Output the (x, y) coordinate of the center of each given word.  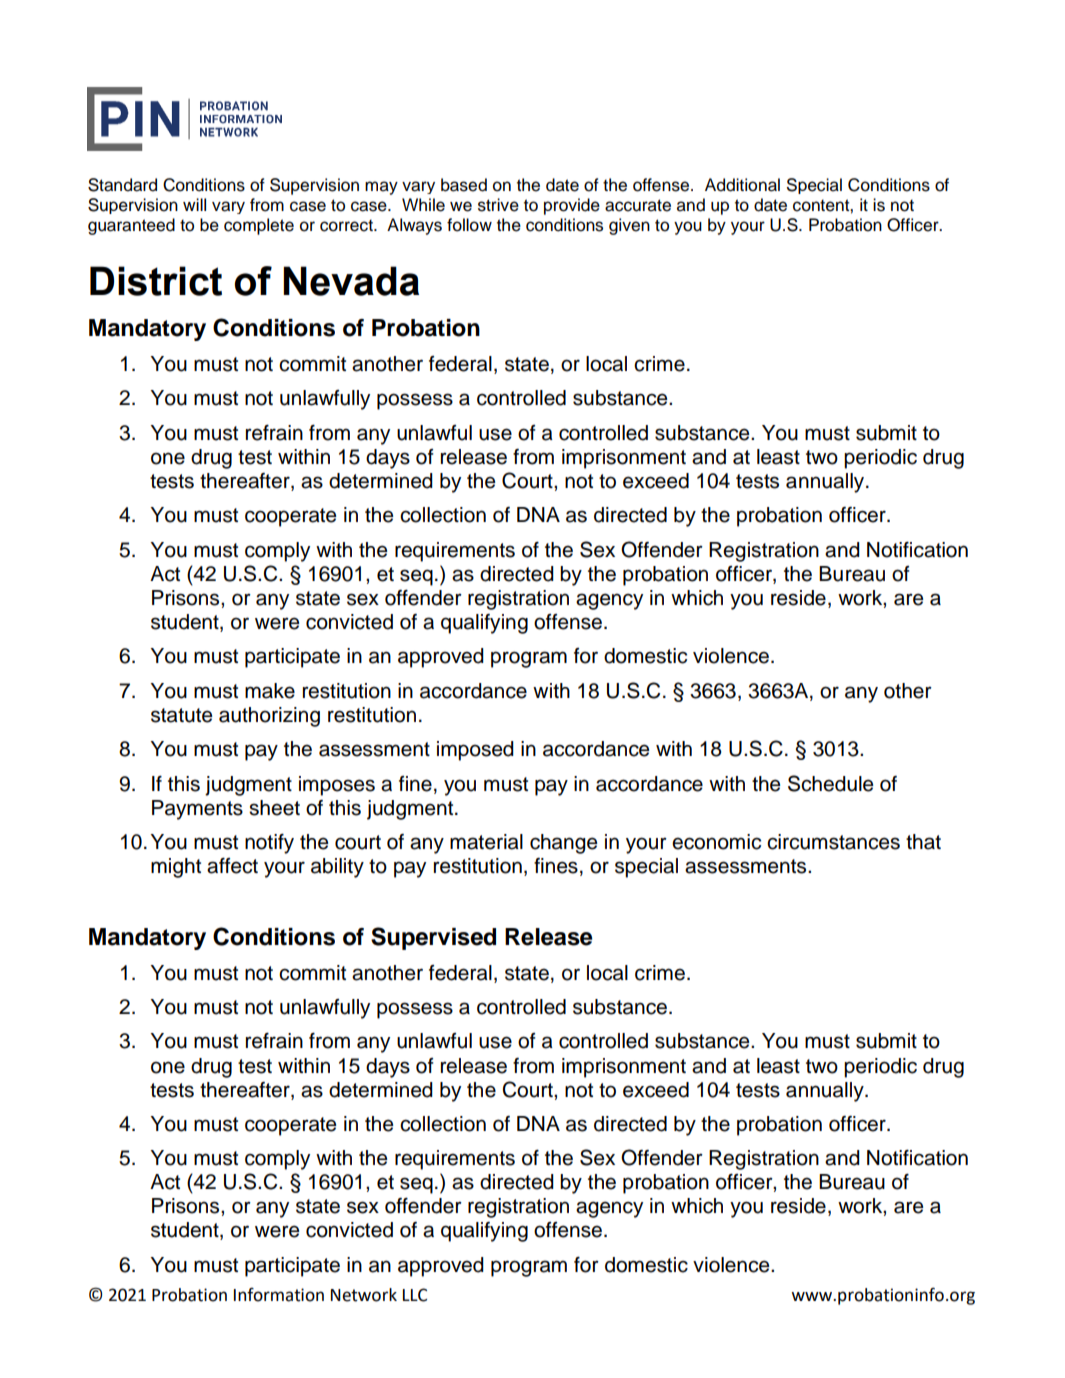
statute (181, 715)
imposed (475, 751)
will (194, 204)
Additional (742, 185)
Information (279, 1295)
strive (498, 205)
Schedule (830, 783)
